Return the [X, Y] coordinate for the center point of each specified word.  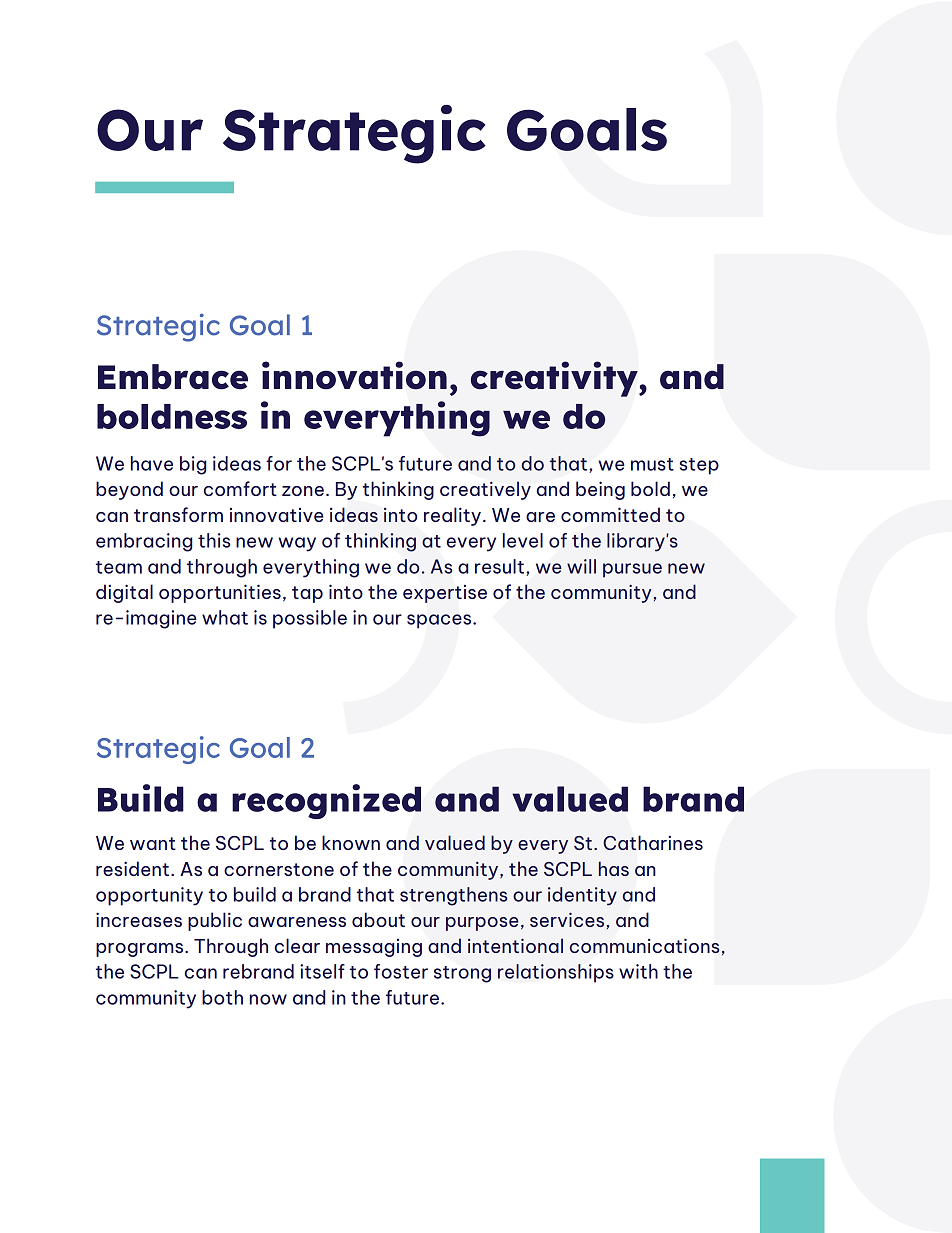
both [222, 997]
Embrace [173, 377]
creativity [555, 379]
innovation [354, 375]
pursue [632, 570]
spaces [440, 621]
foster [401, 971]
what [225, 617]
